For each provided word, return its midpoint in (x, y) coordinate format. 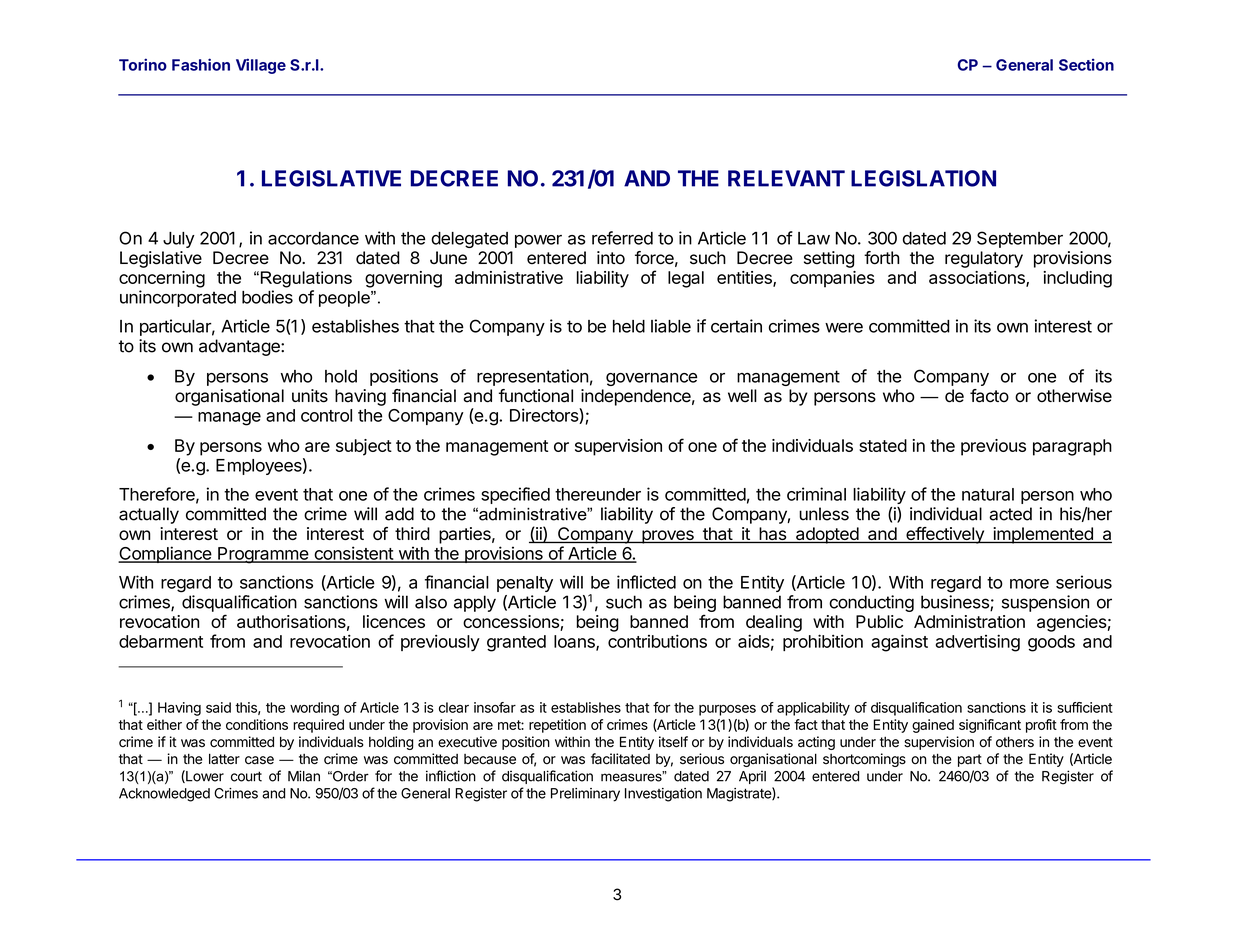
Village (261, 66)
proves (668, 537)
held (629, 326)
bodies (267, 297)
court (246, 776)
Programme (263, 555)
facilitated (620, 759)
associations (978, 278)
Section (1086, 64)
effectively (945, 535)
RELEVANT (786, 178)
